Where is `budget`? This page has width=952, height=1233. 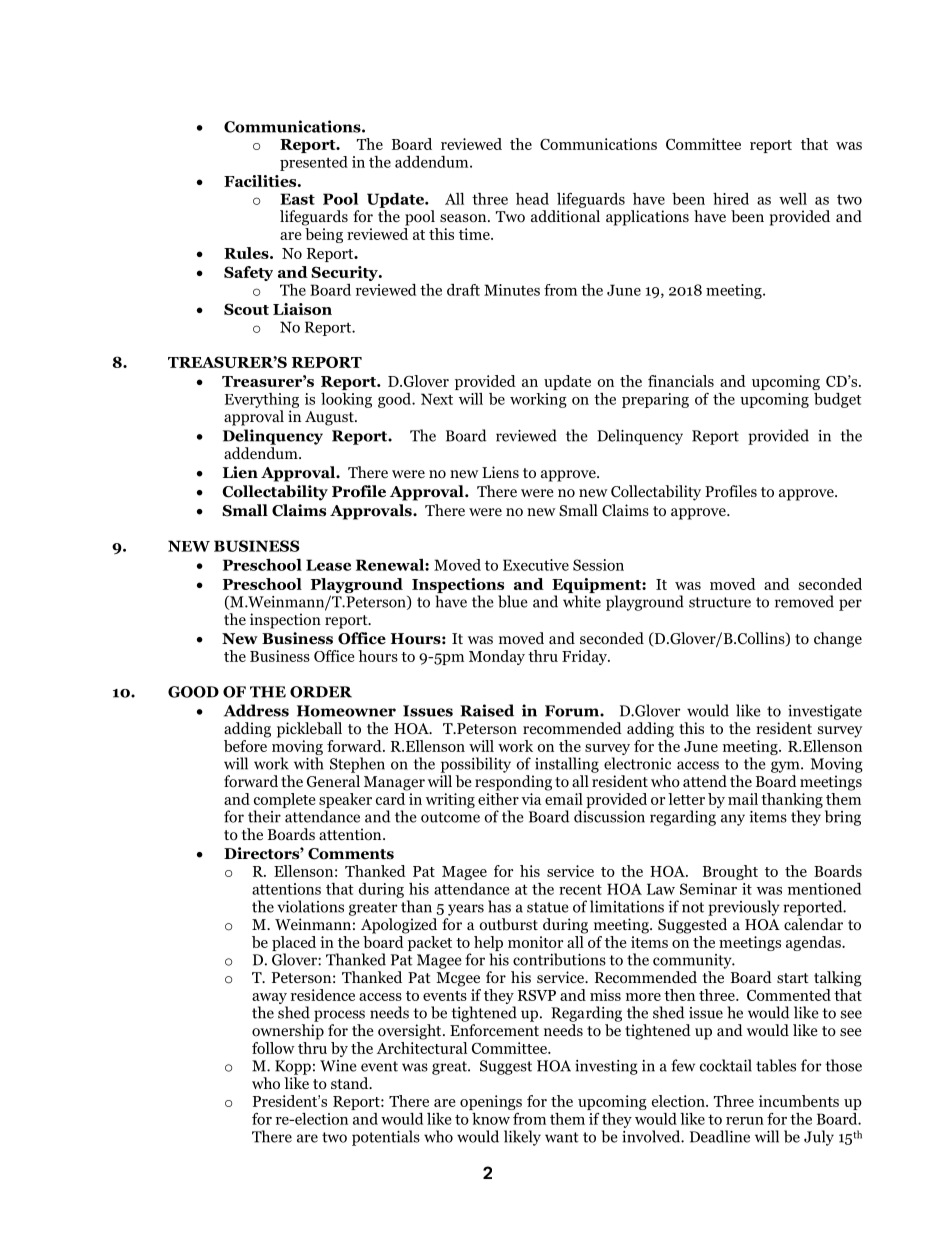 budget is located at coordinates (837, 400).
